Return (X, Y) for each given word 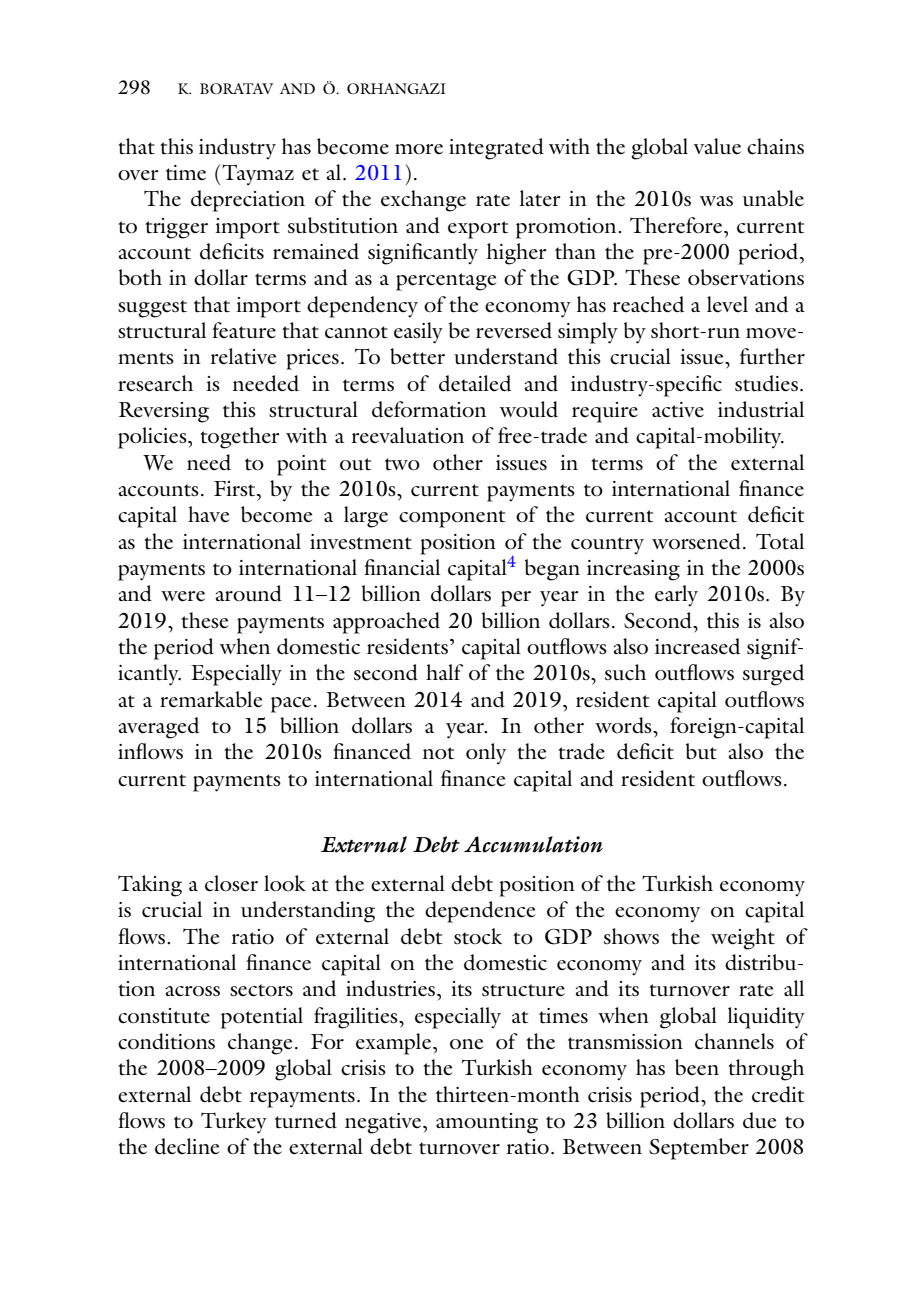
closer (231, 883)
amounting (487, 1123)
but (701, 751)
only (486, 754)
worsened (698, 541)
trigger (176, 228)
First (236, 489)
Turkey (234, 1123)
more (419, 149)
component (452, 519)
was (716, 201)
